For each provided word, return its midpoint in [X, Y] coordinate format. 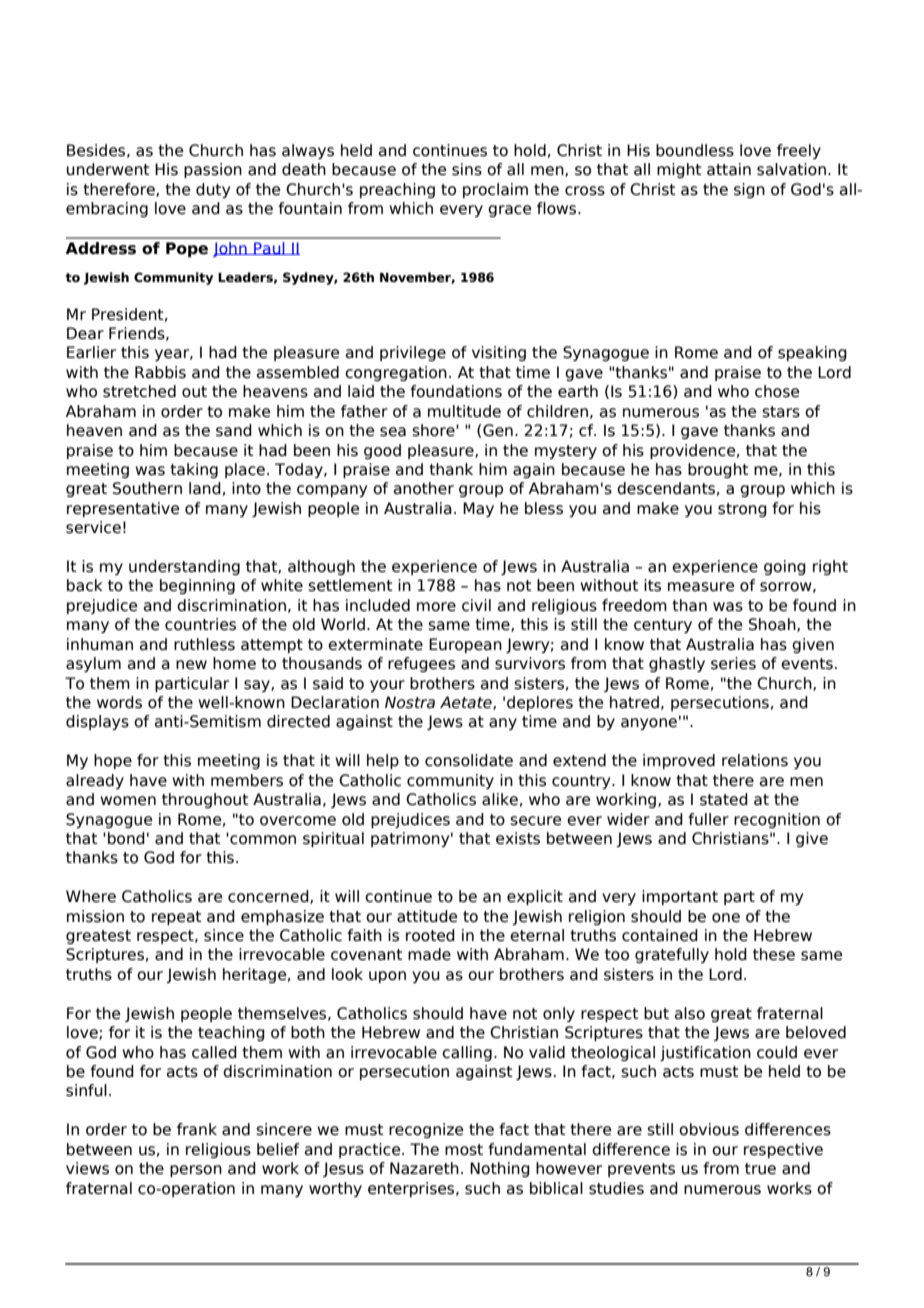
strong [742, 510]
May [478, 509]
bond [126, 838]
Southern [147, 488]
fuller [708, 819]
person [196, 1171]
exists [518, 838]
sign [749, 190]
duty [213, 190]
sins [467, 169]
